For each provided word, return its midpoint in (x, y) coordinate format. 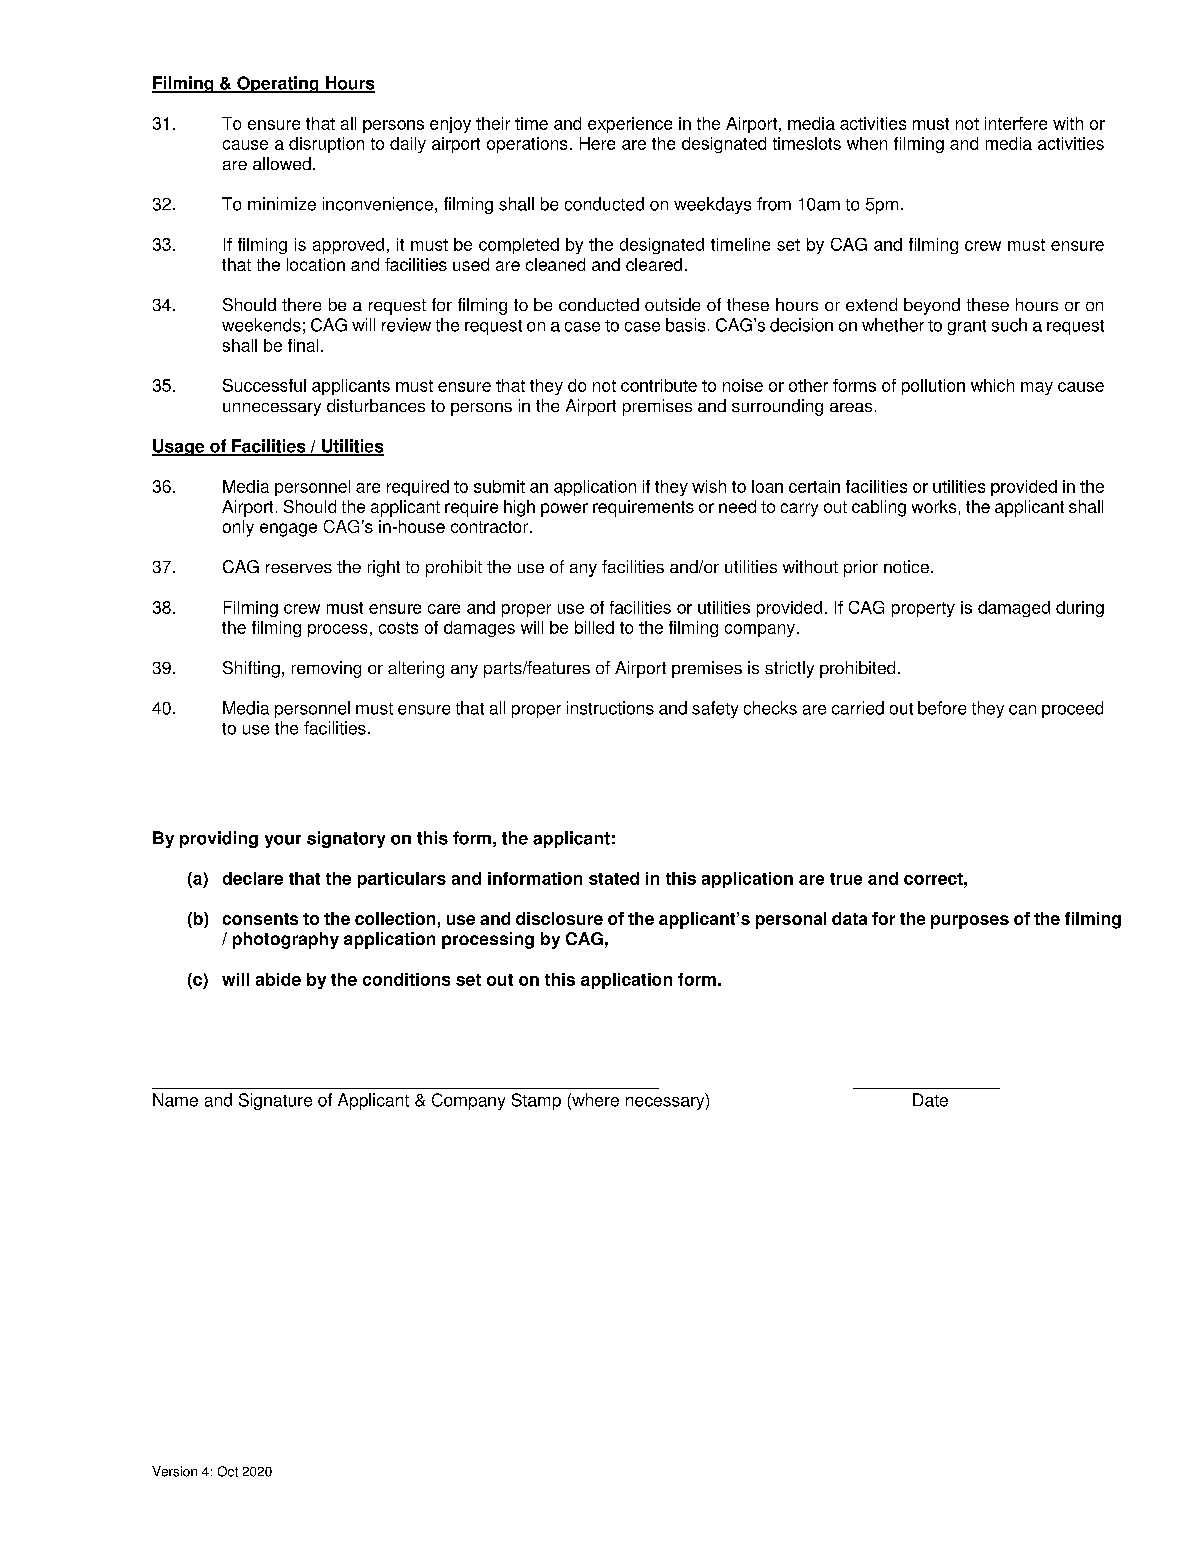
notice (906, 566)
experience (630, 125)
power (564, 510)
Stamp (536, 1101)
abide (278, 979)
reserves (299, 568)
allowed (282, 163)
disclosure (559, 918)
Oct (228, 1471)
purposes (970, 922)
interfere (1016, 123)
